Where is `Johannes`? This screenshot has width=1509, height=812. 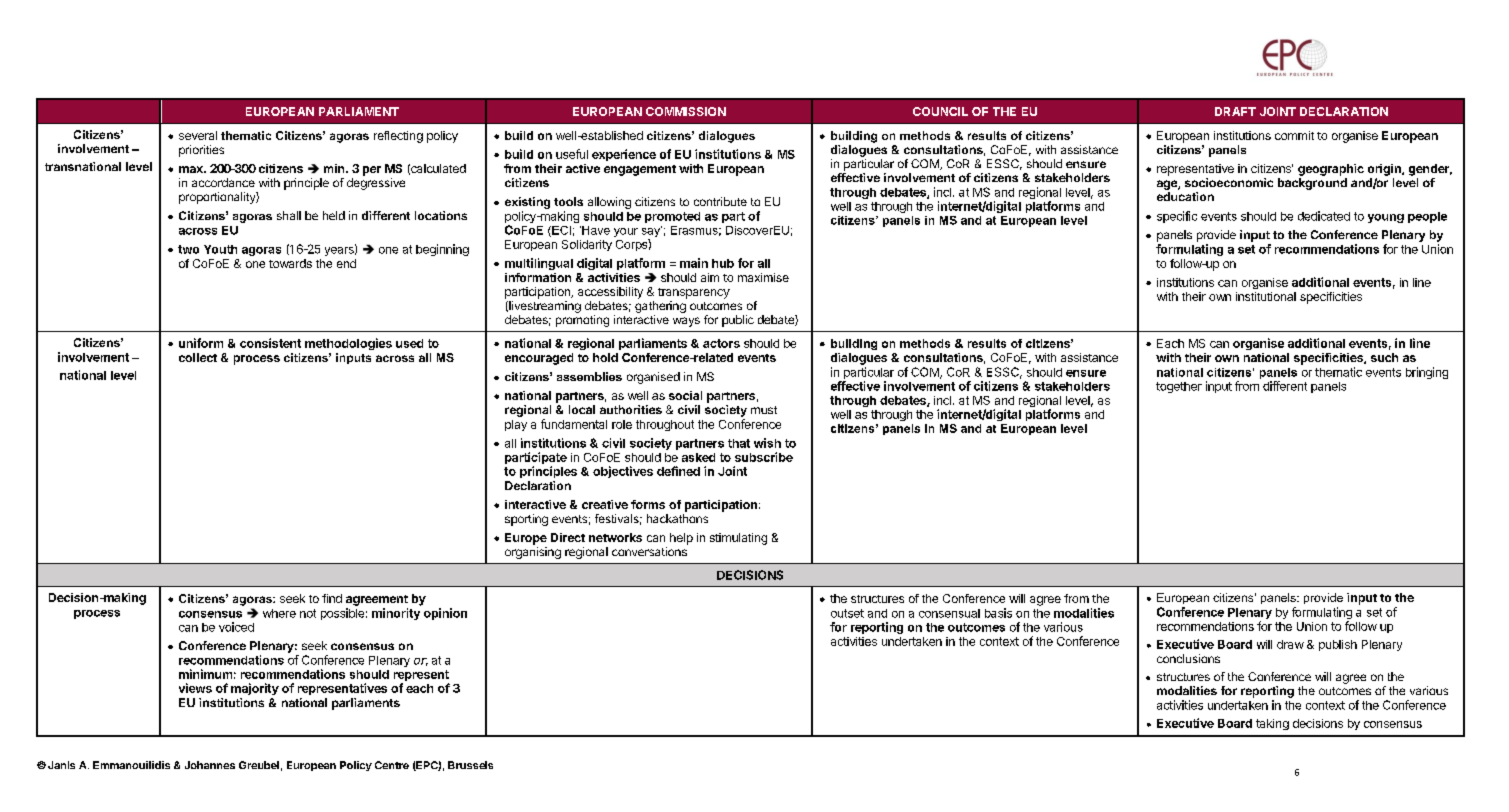
Johannes is located at coordinates (210, 765).
